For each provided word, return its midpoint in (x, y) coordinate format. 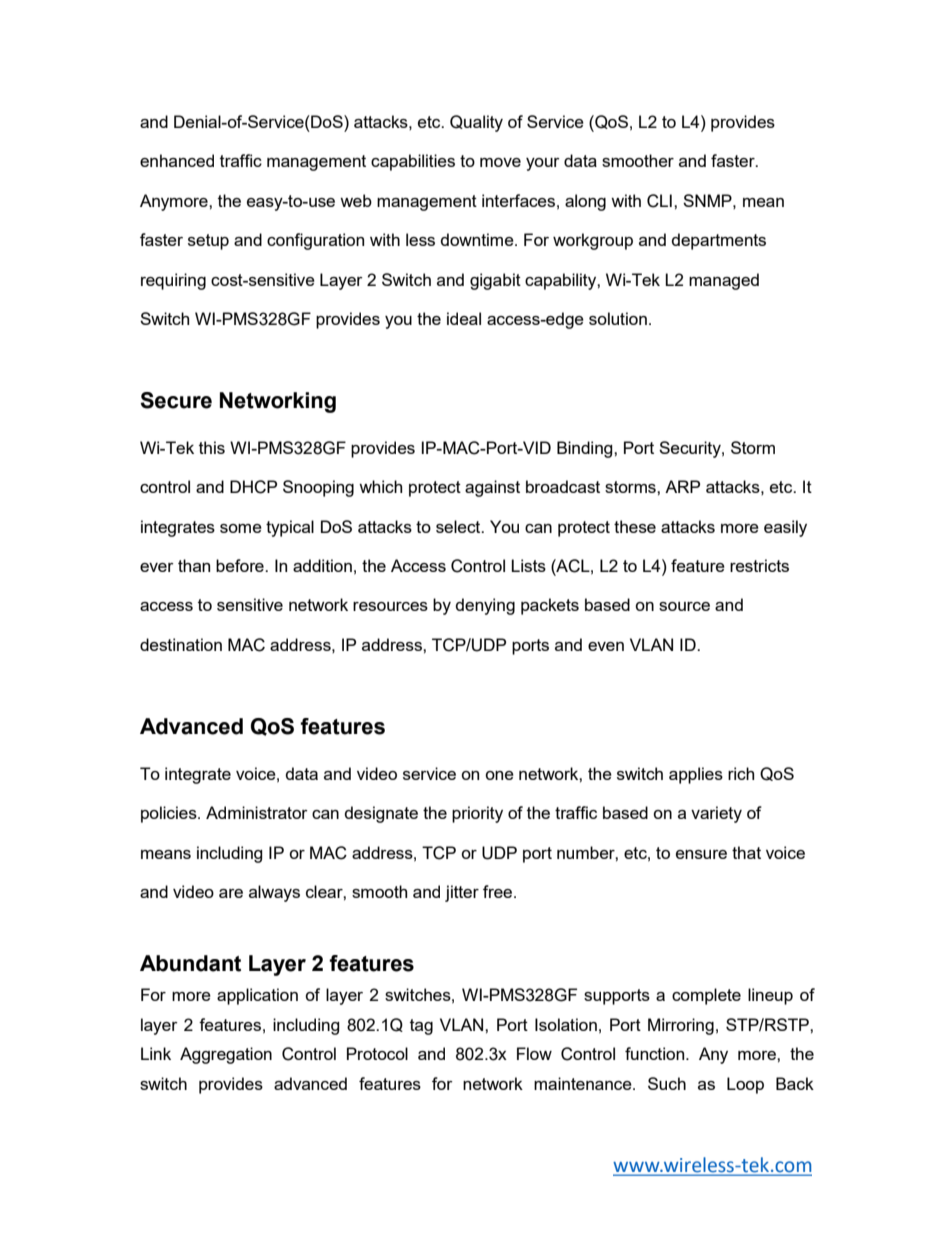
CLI (659, 201)
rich (741, 773)
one (499, 775)
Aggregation (226, 1055)
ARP (682, 486)
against (492, 488)
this (212, 447)
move (500, 162)
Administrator (257, 812)
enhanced (177, 160)
